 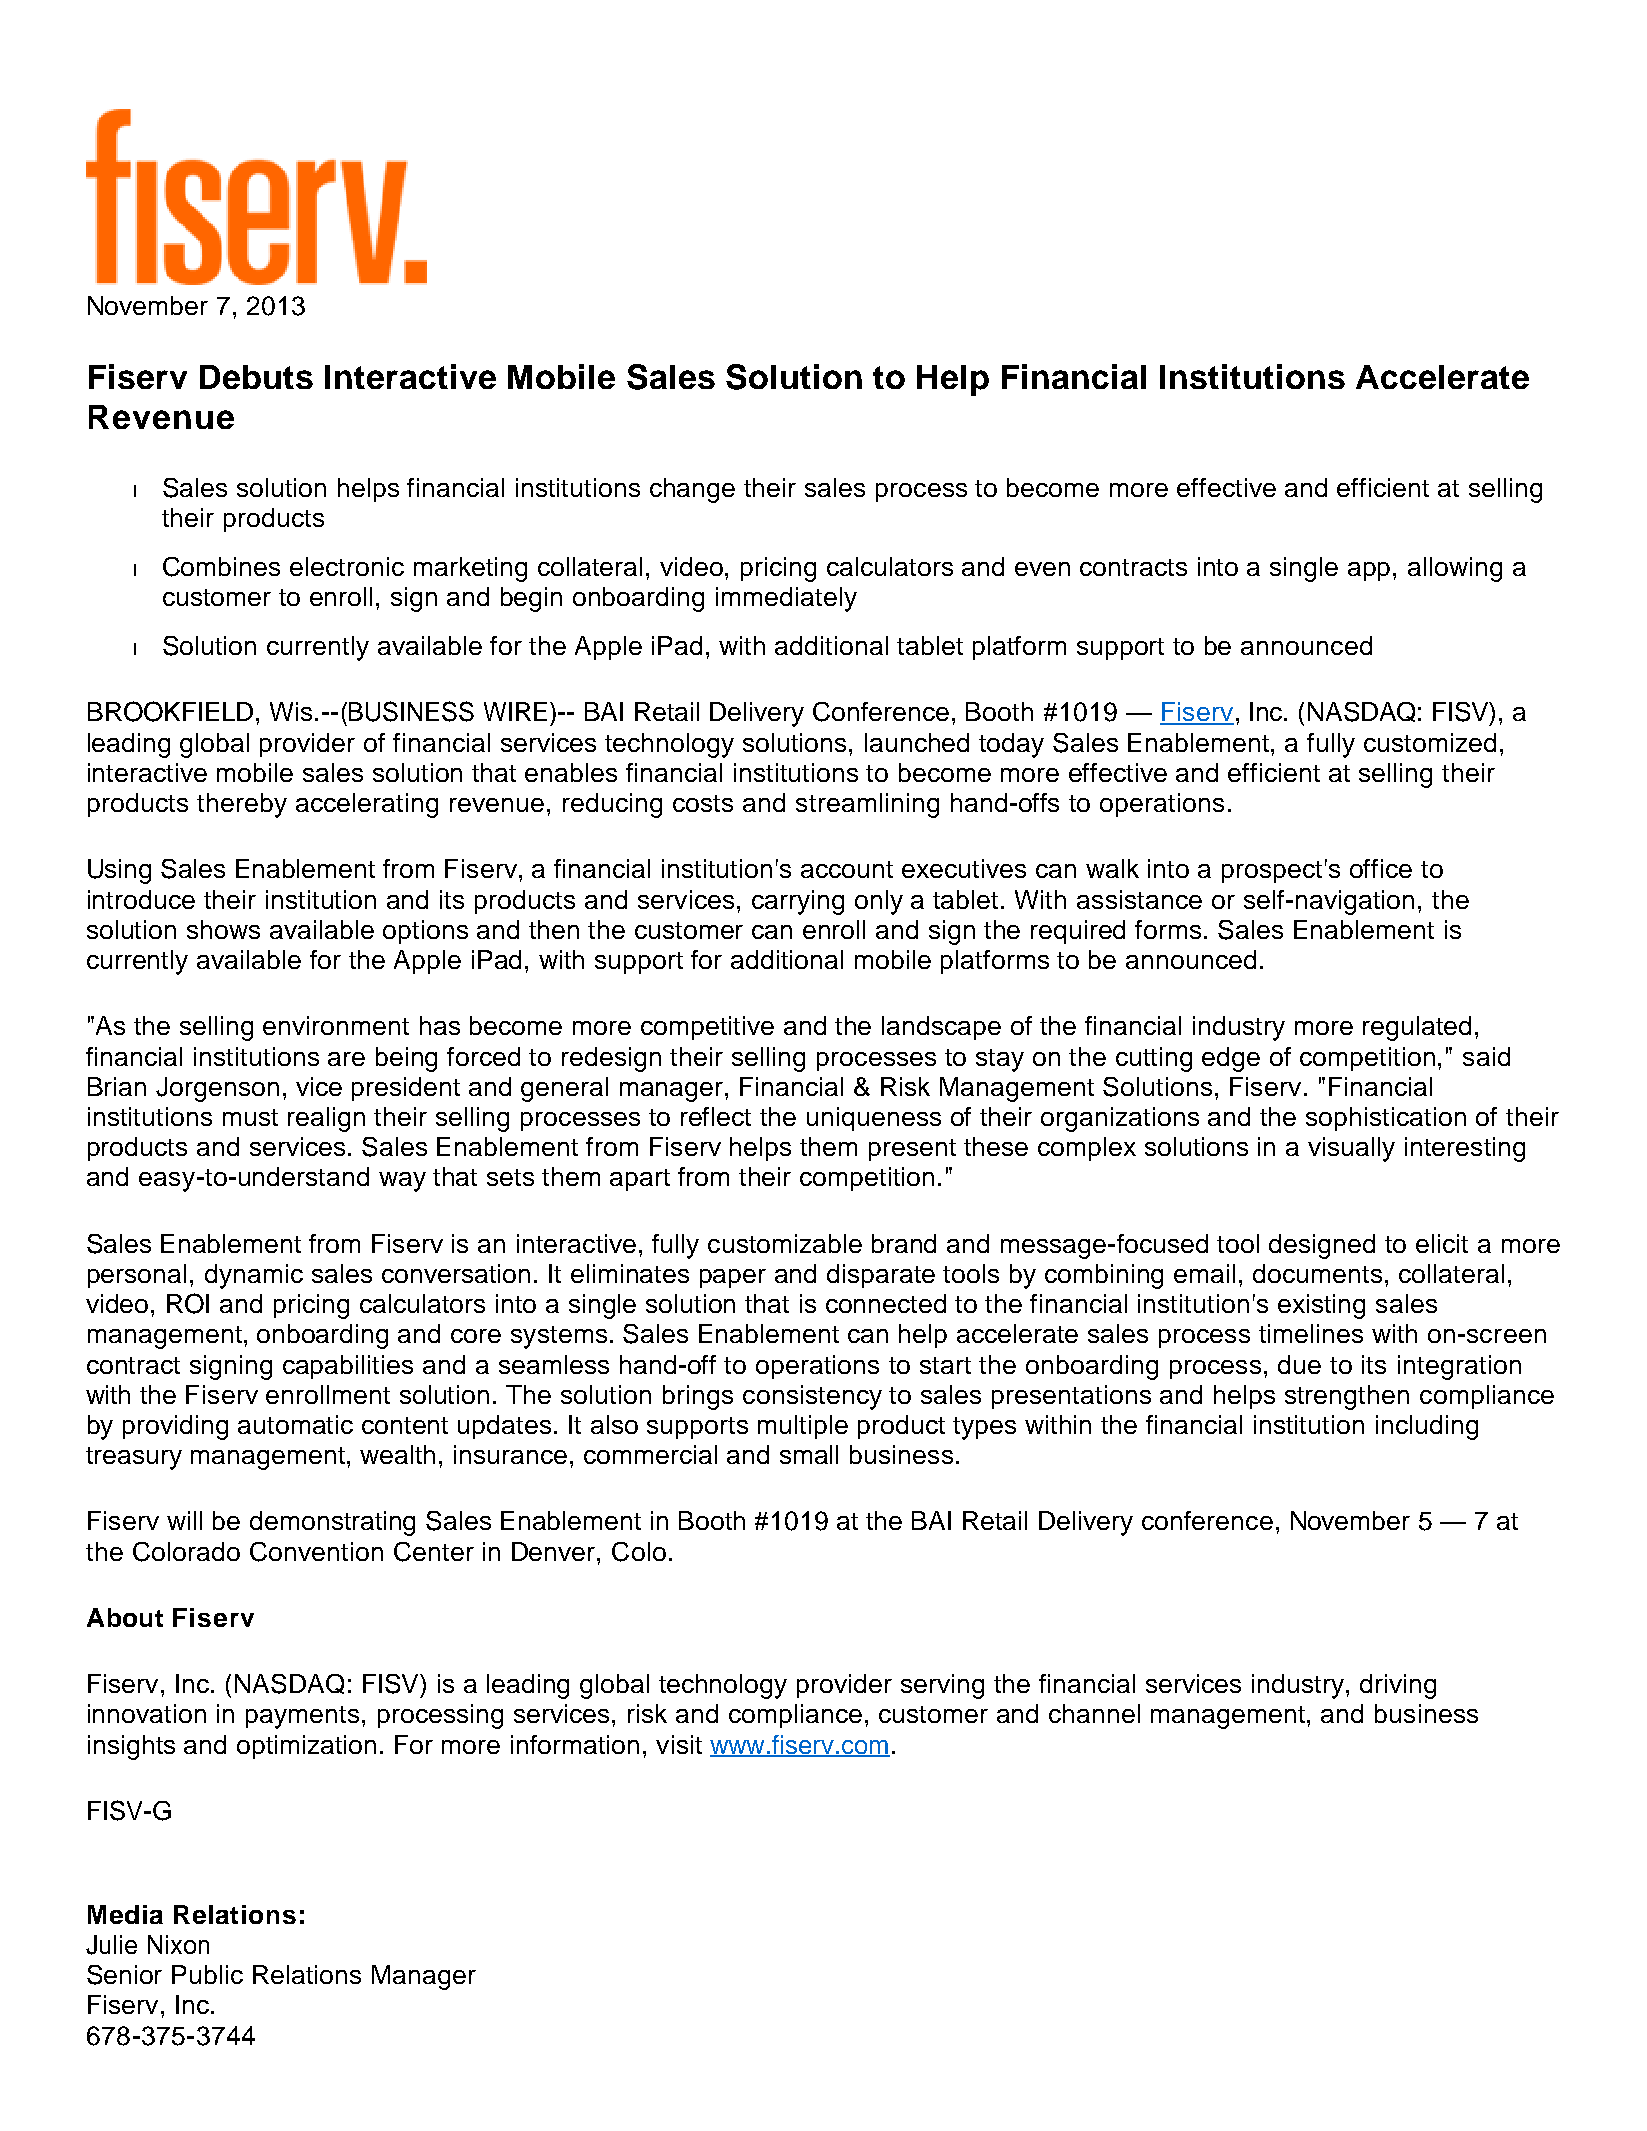 I want to click on Debuts, so click(x=256, y=377).
